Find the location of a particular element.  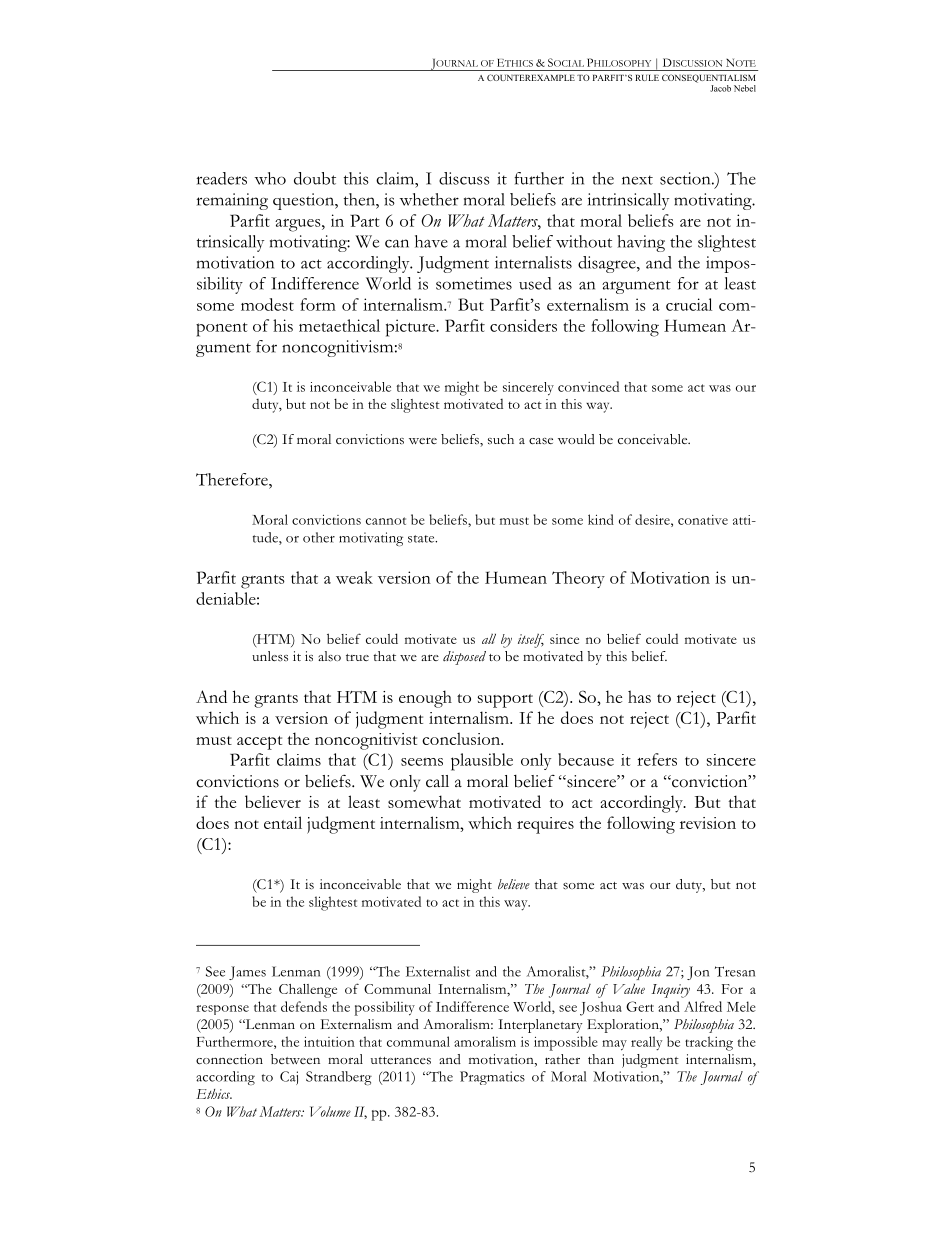

RULE is located at coordinates (647, 78).
